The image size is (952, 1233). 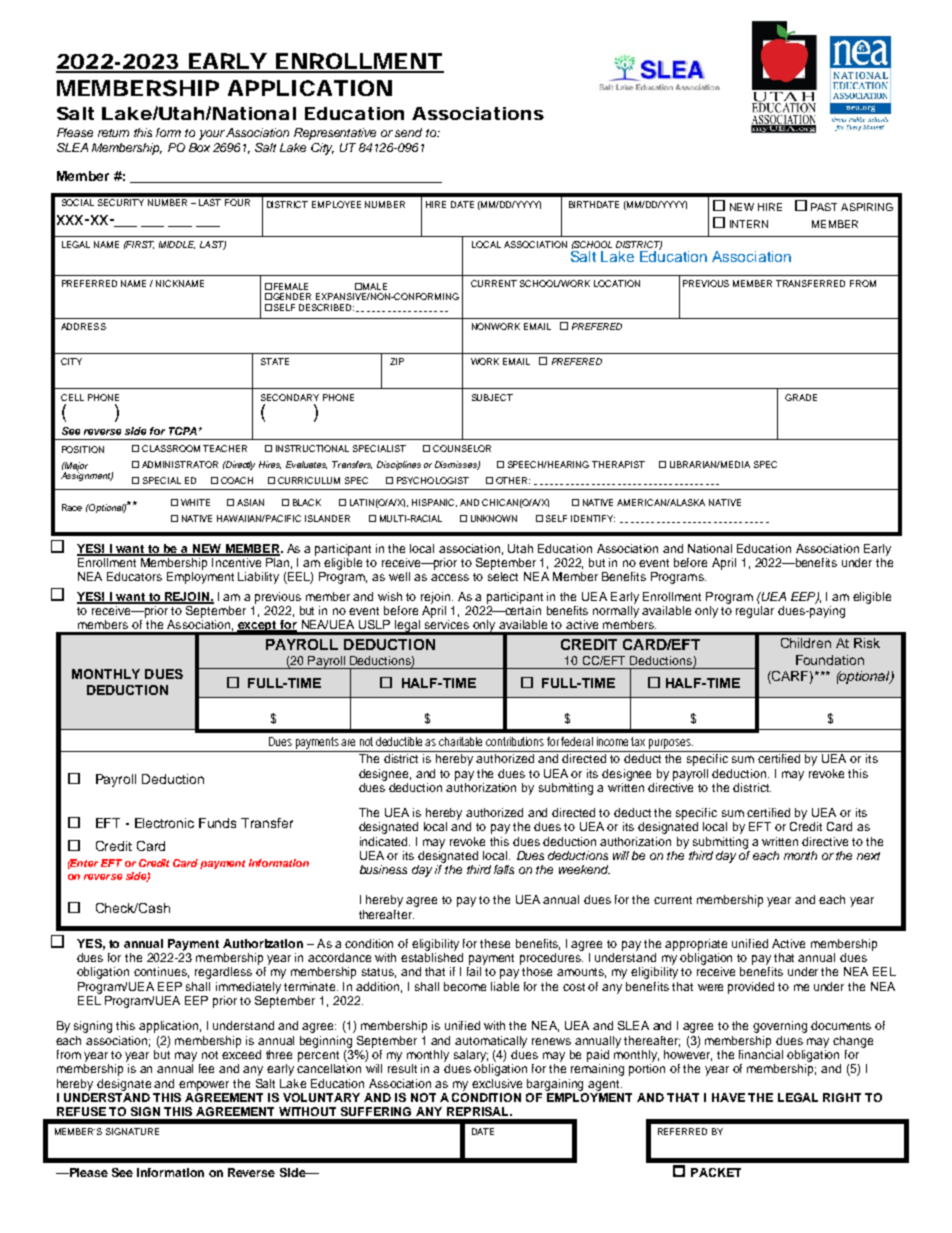 I want to click on falls, so click(x=504, y=869).
